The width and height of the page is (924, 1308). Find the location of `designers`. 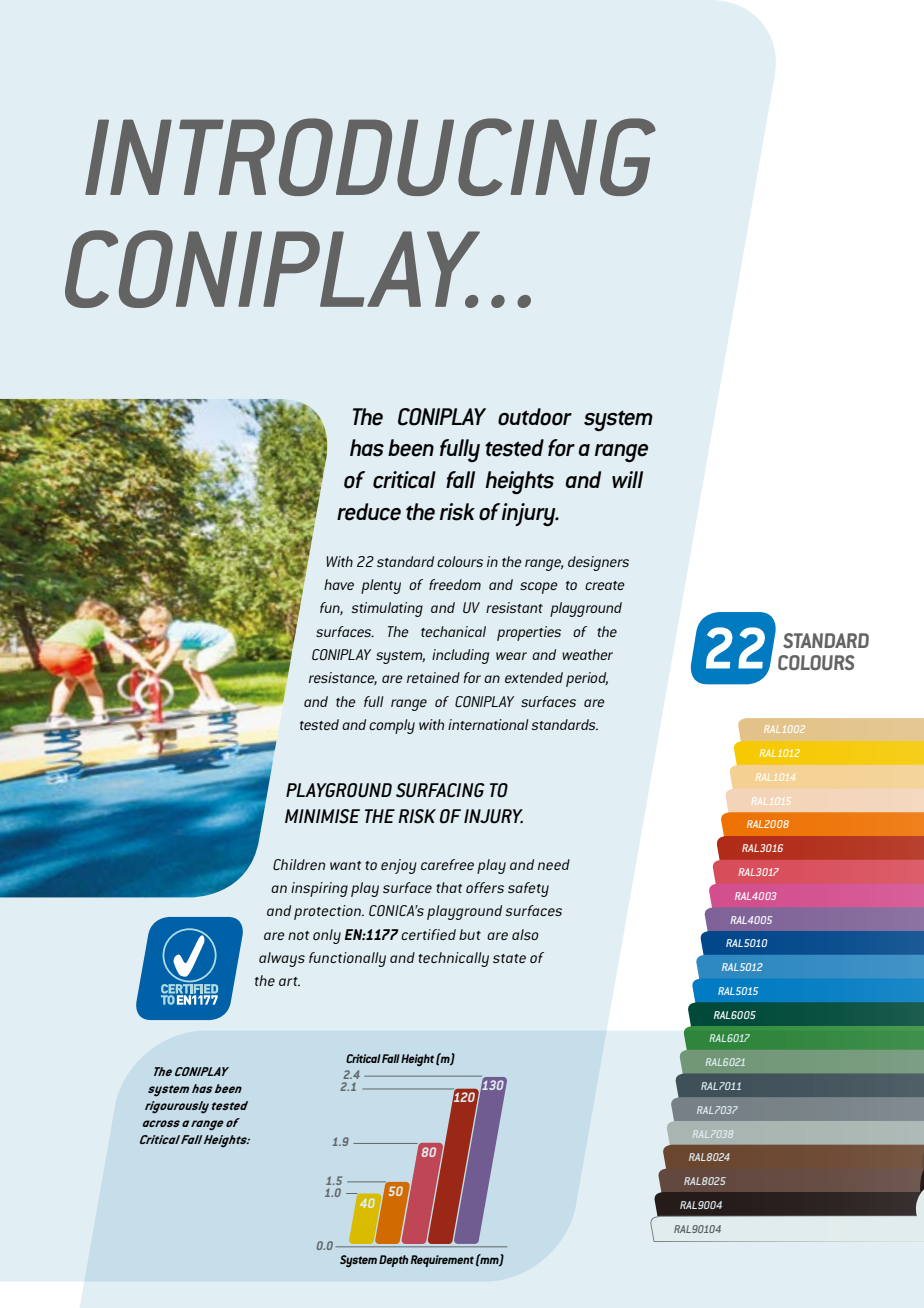

designers is located at coordinates (598, 563).
